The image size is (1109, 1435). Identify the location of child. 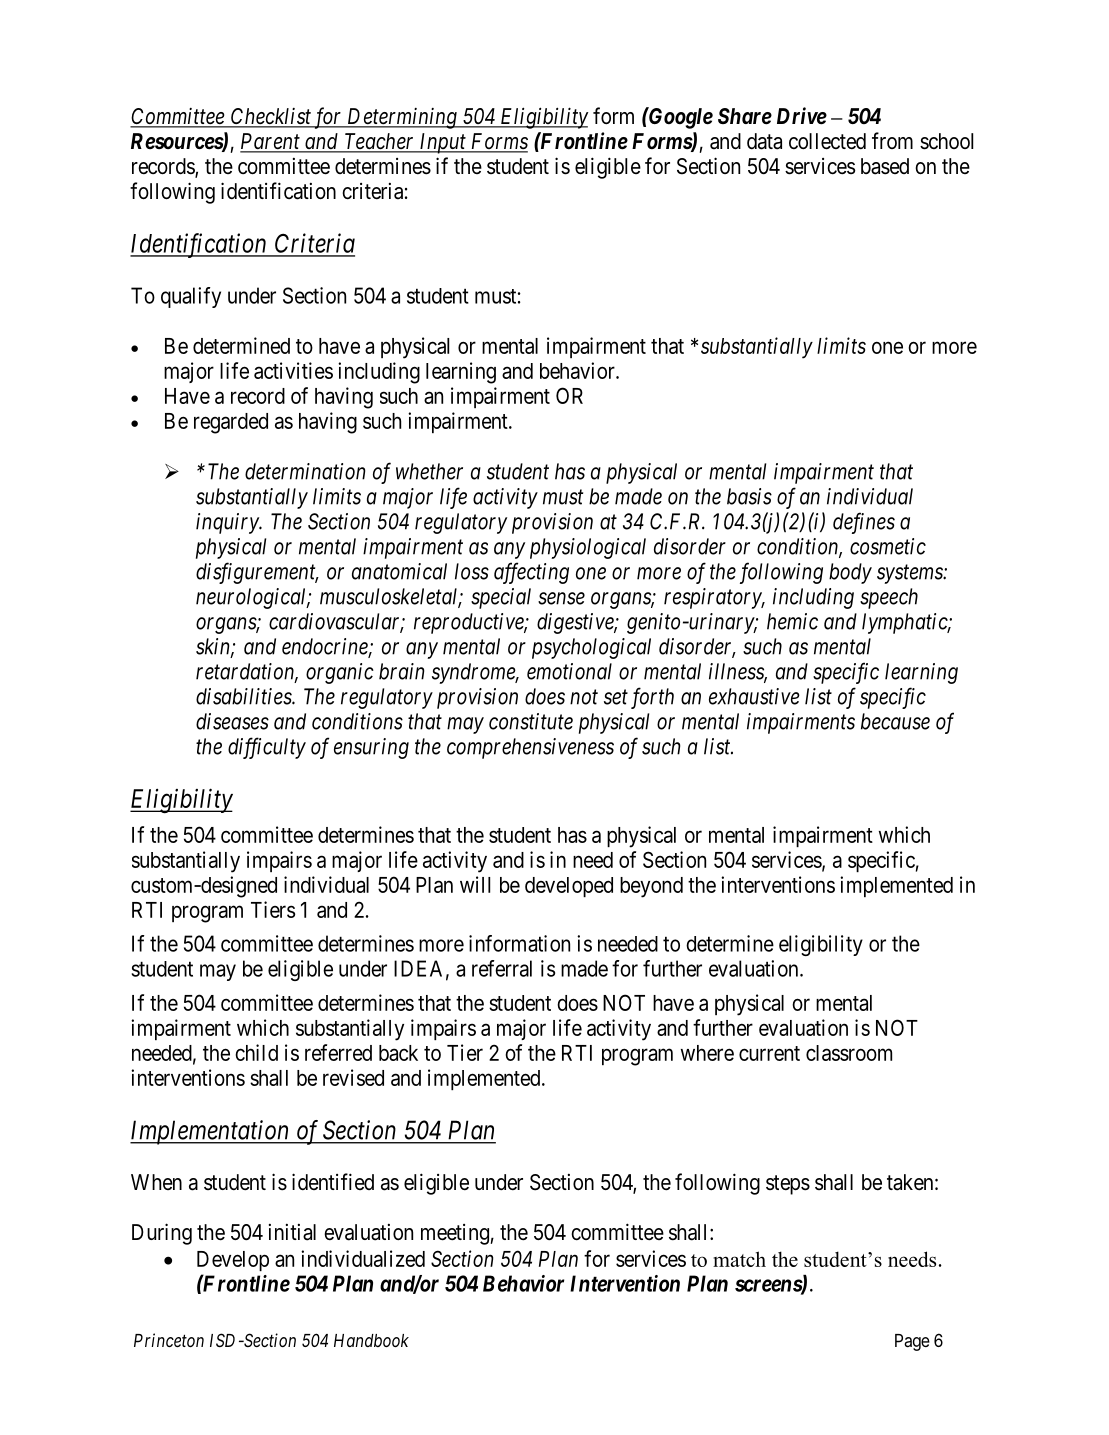
(256, 1052).
